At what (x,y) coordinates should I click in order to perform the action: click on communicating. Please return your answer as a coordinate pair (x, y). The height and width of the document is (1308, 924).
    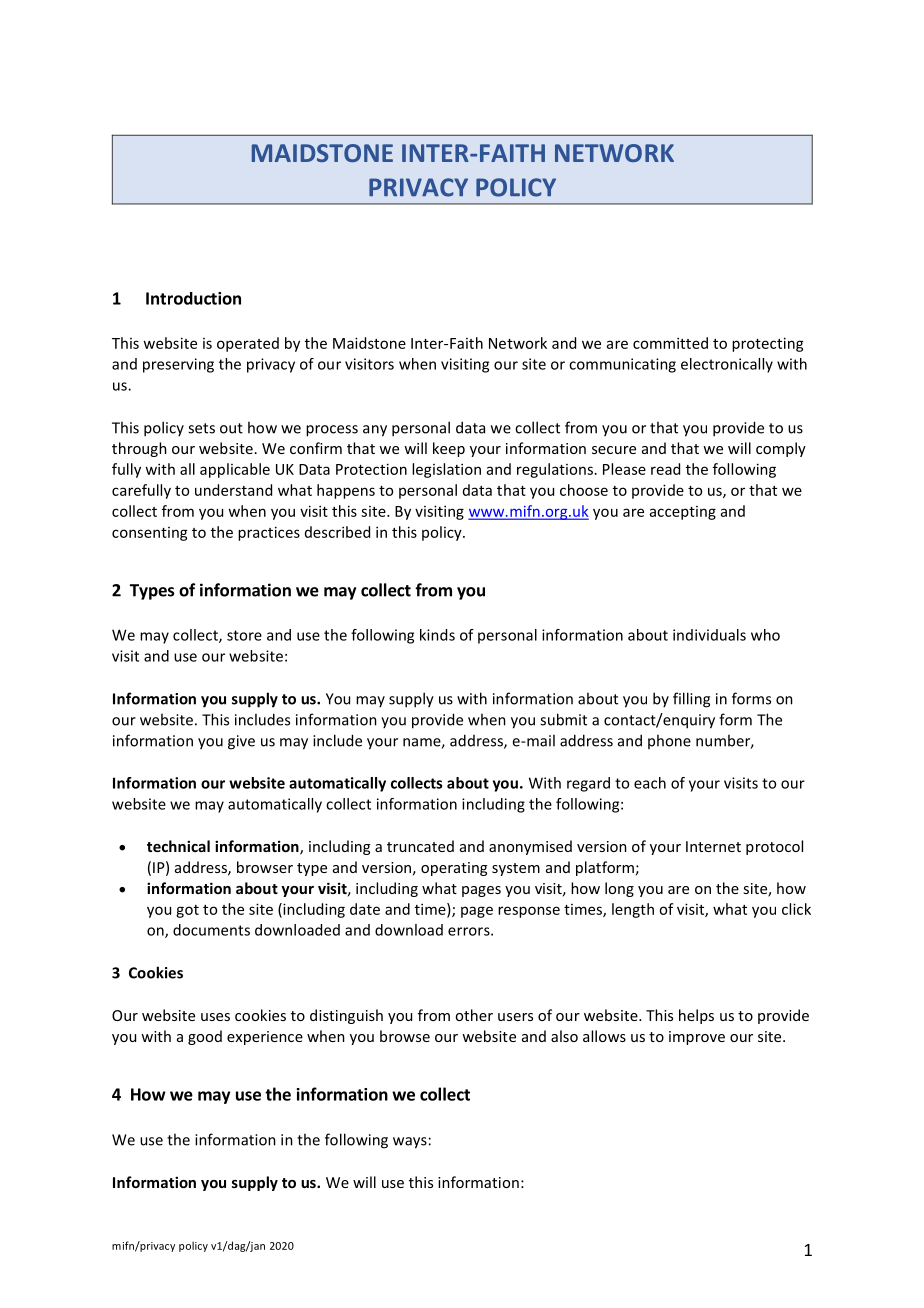
    Looking at the image, I should click on (622, 365).
